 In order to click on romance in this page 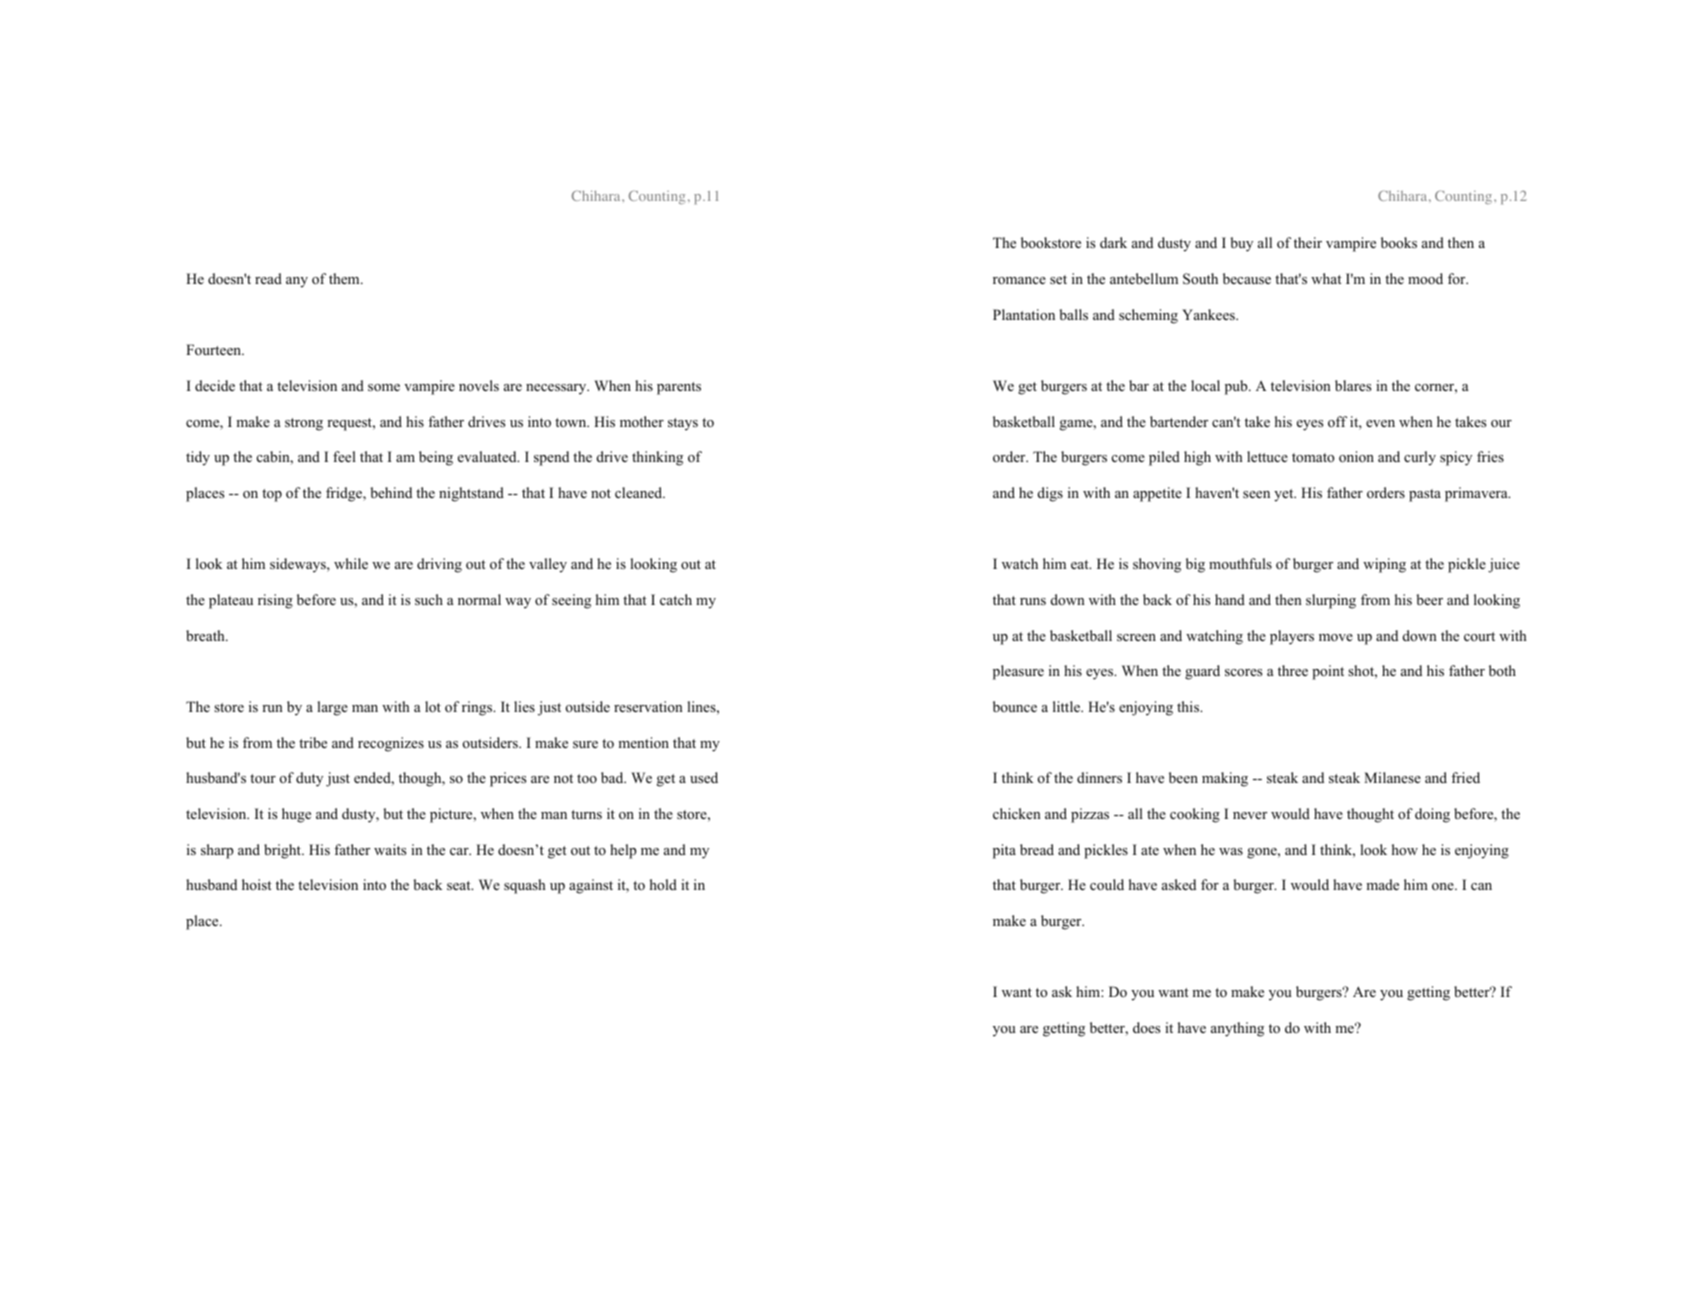, I will do `click(1019, 280)`.
